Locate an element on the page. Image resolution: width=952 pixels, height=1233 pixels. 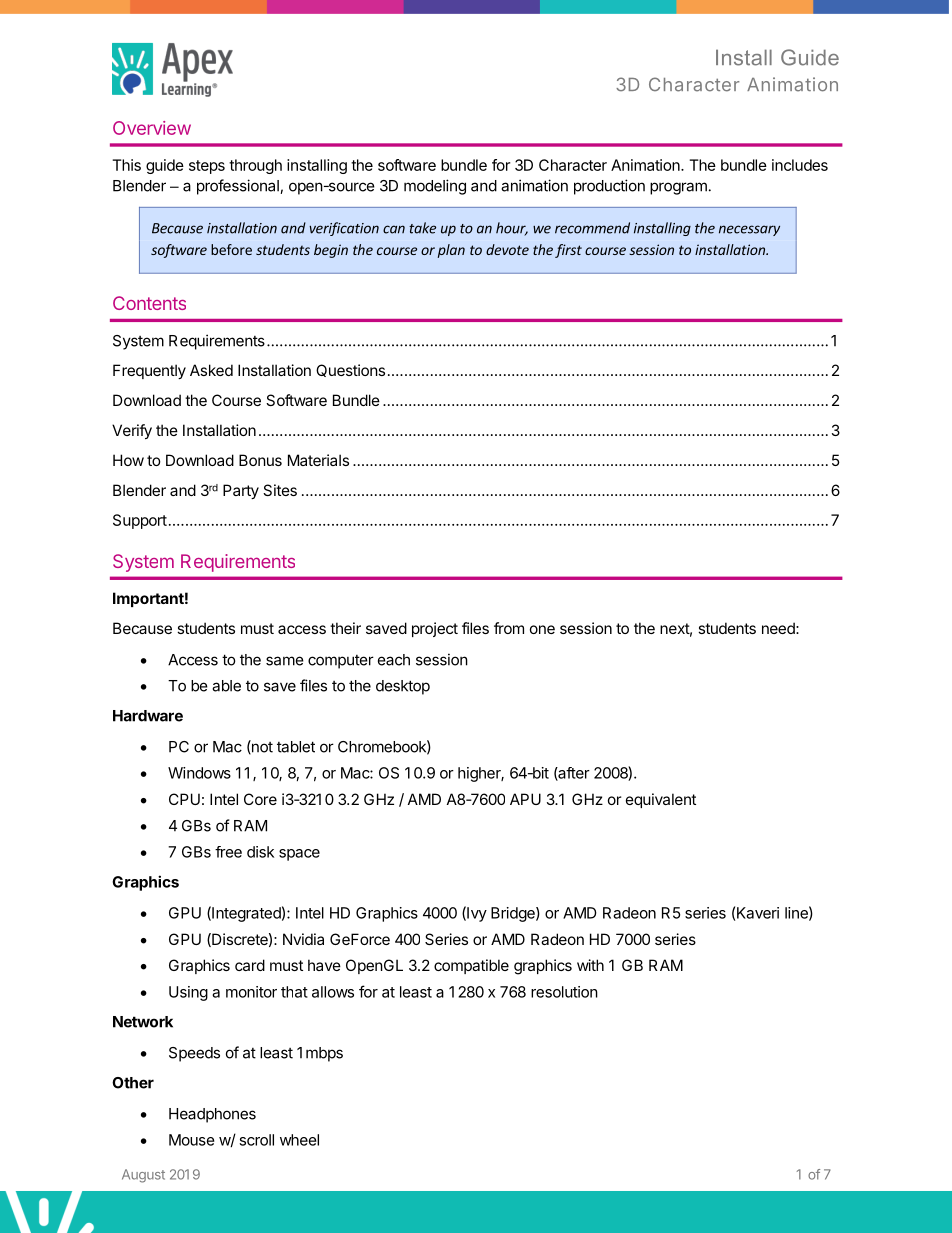
steps is located at coordinates (207, 167).
